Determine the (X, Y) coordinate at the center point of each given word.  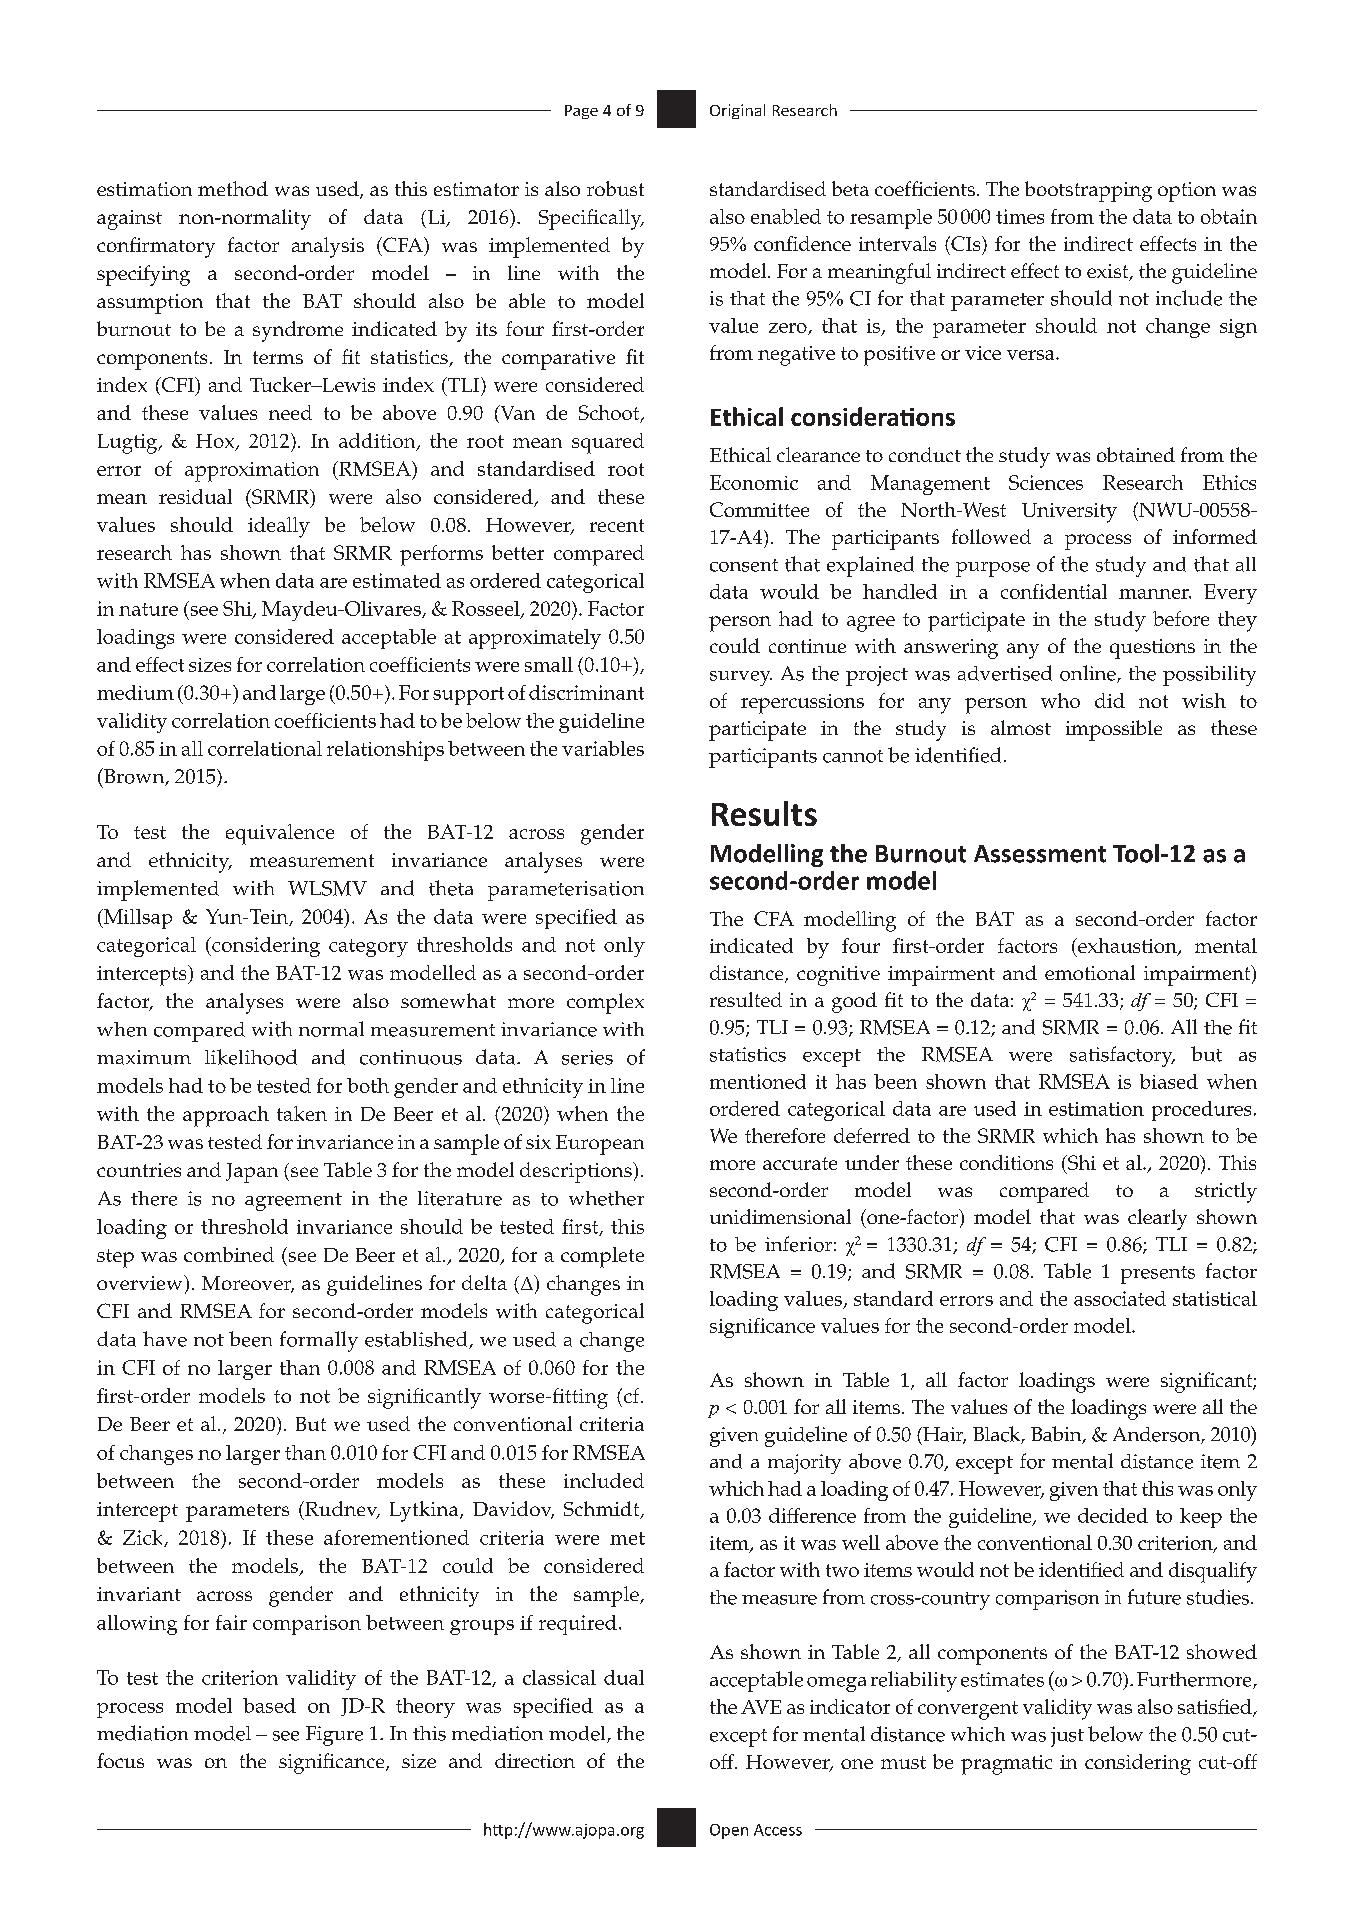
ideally (279, 527)
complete (602, 1257)
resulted (746, 999)
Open (729, 1831)
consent (744, 565)
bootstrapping (1088, 191)
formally (319, 1341)
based (269, 1705)
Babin (1057, 1435)
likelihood (251, 1057)
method (233, 188)
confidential (1054, 591)
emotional (1090, 972)
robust (615, 188)
